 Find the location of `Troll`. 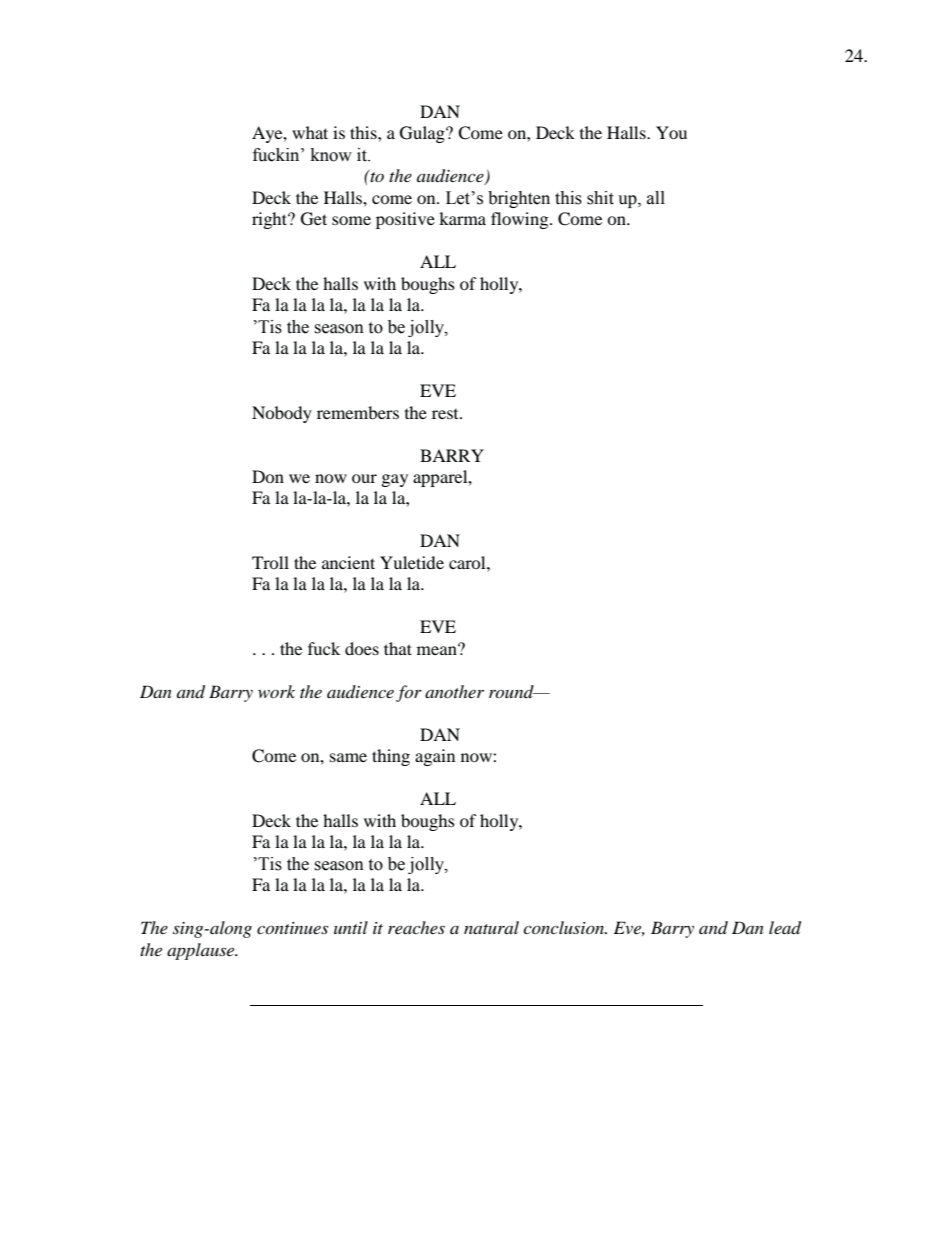

Troll is located at coordinates (270, 562).
